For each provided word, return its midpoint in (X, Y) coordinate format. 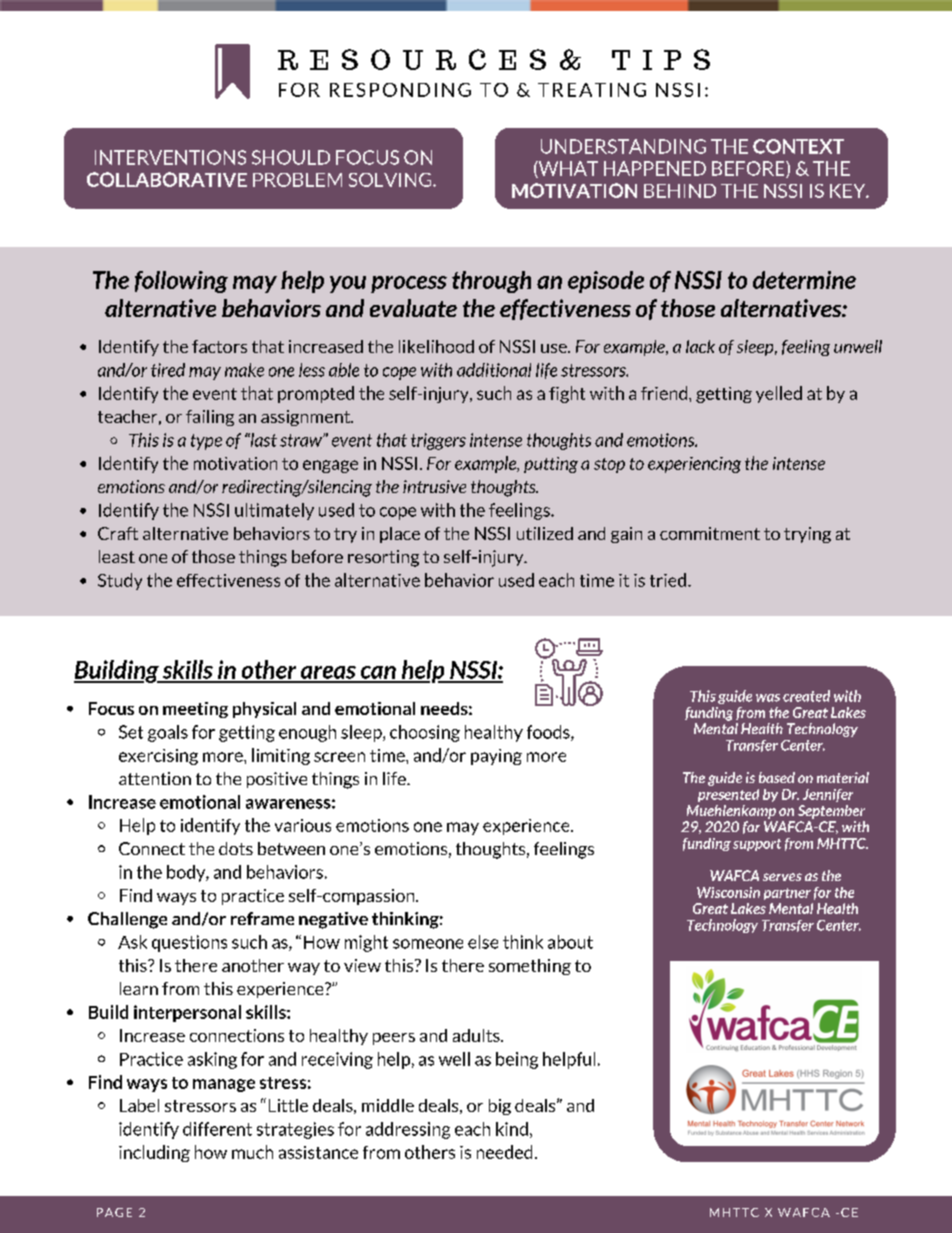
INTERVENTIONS (170, 157)
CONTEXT (798, 146)
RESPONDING (400, 90)
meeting (195, 710)
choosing (425, 733)
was (768, 698)
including (154, 1153)
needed (504, 1152)
